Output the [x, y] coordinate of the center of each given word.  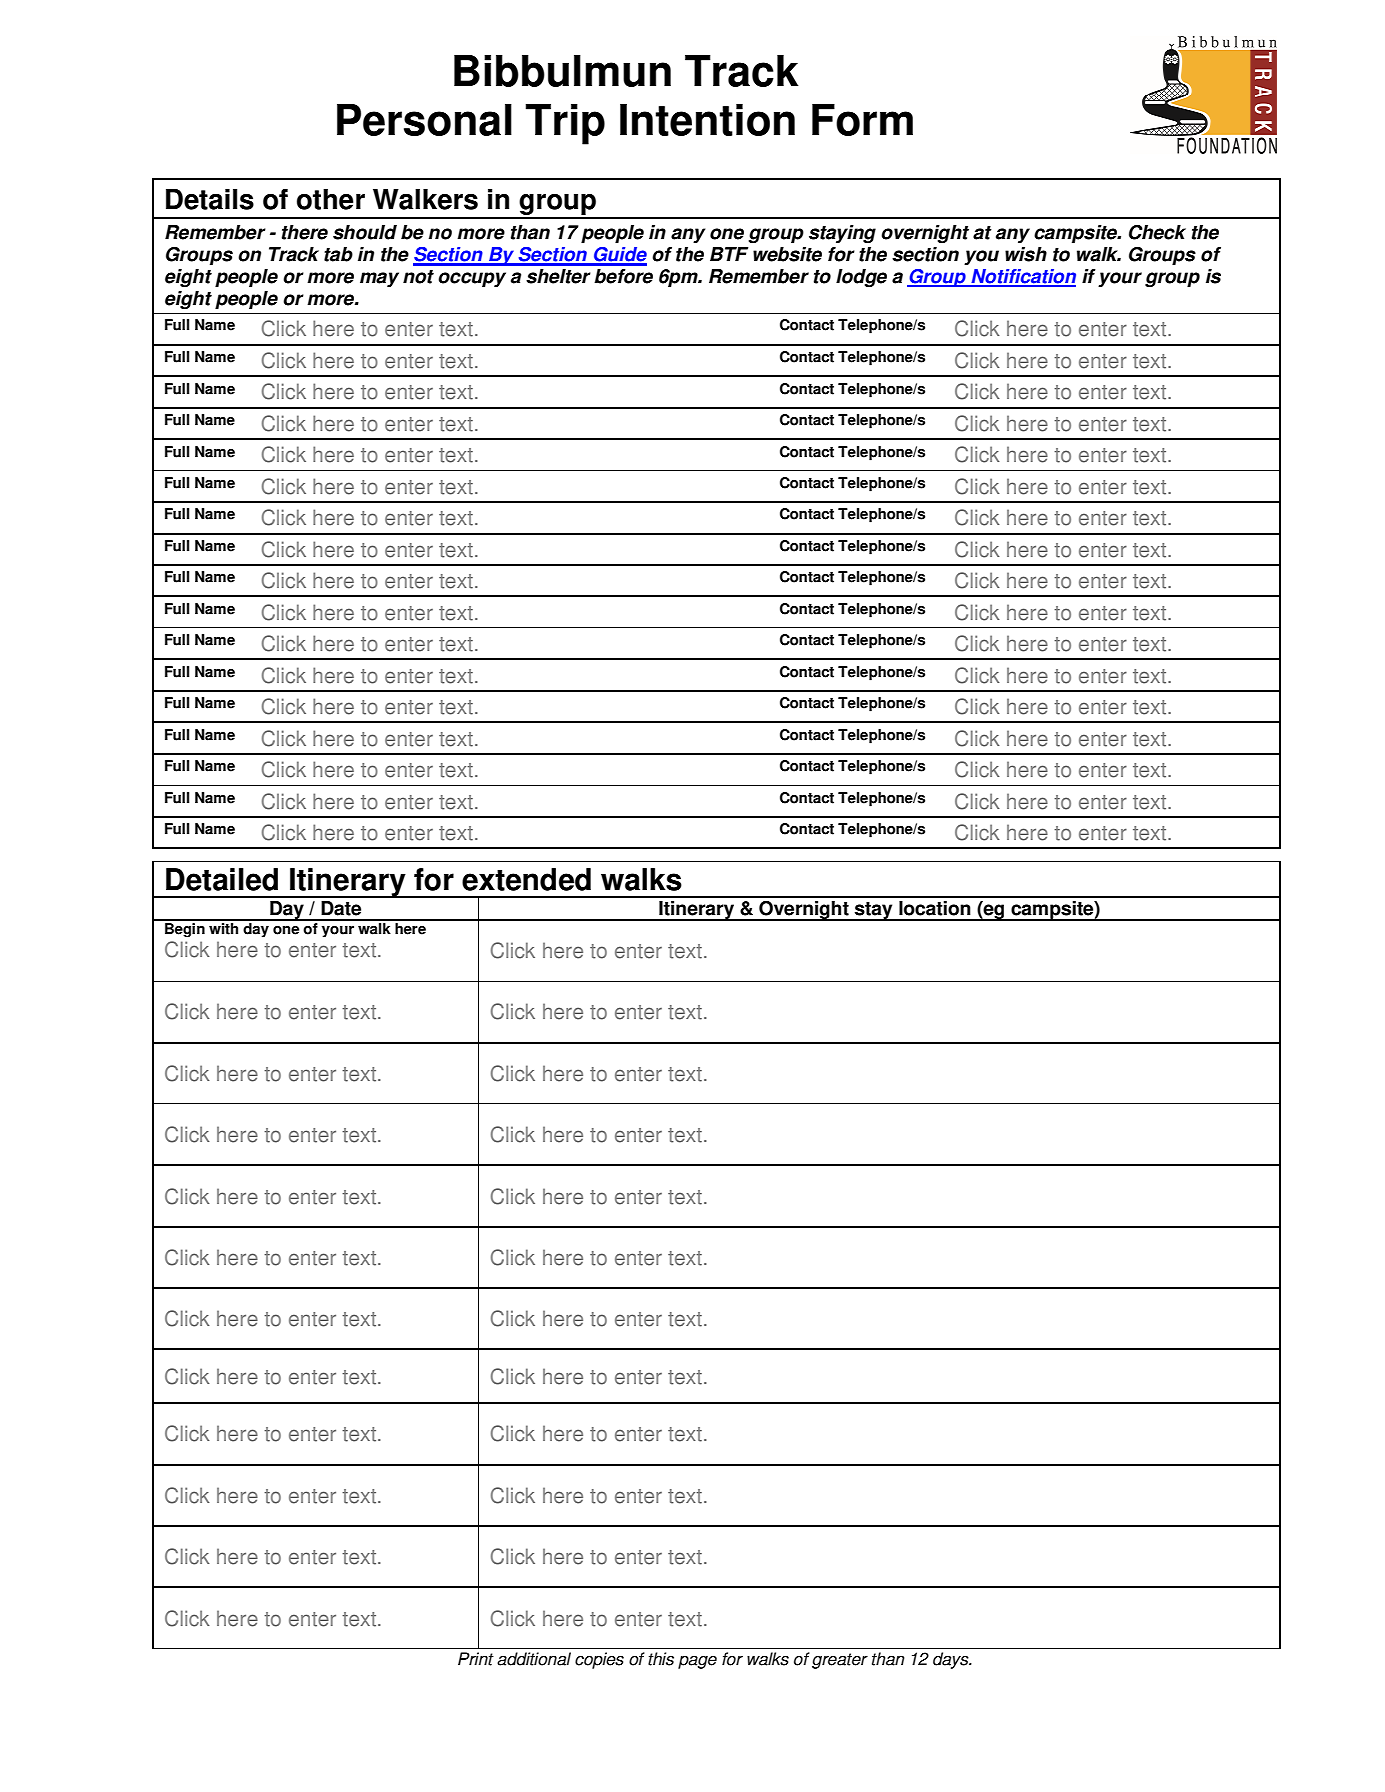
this [661, 1659]
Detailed [222, 879]
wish [1026, 254]
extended [526, 879]
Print [476, 1659]
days [952, 1660]
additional [534, 1659]
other [331, 199]
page [697, 1662]
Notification [1022, 277]
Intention [707, 120]
